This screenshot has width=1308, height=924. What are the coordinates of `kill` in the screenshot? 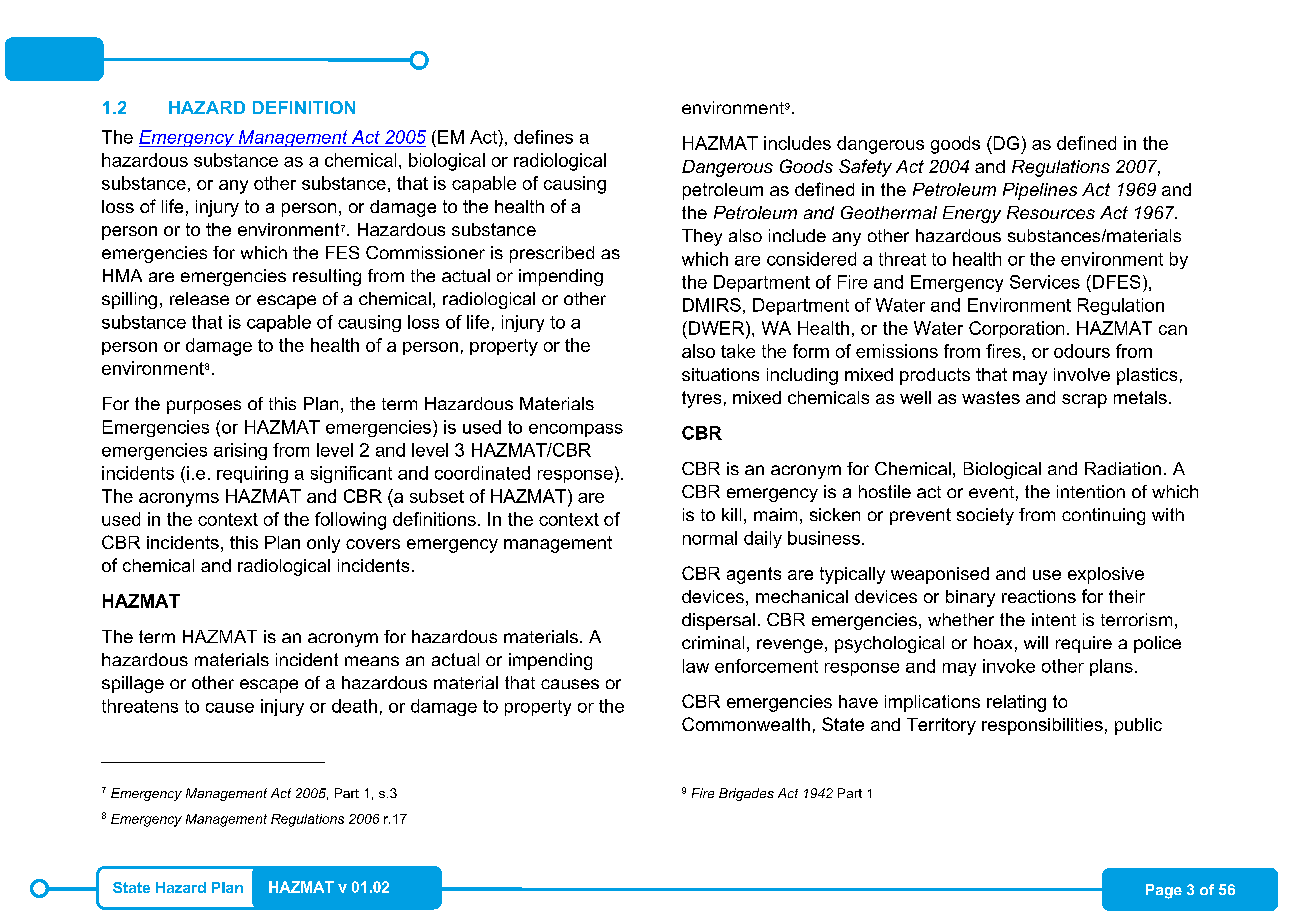 It's located at (731, 514).
